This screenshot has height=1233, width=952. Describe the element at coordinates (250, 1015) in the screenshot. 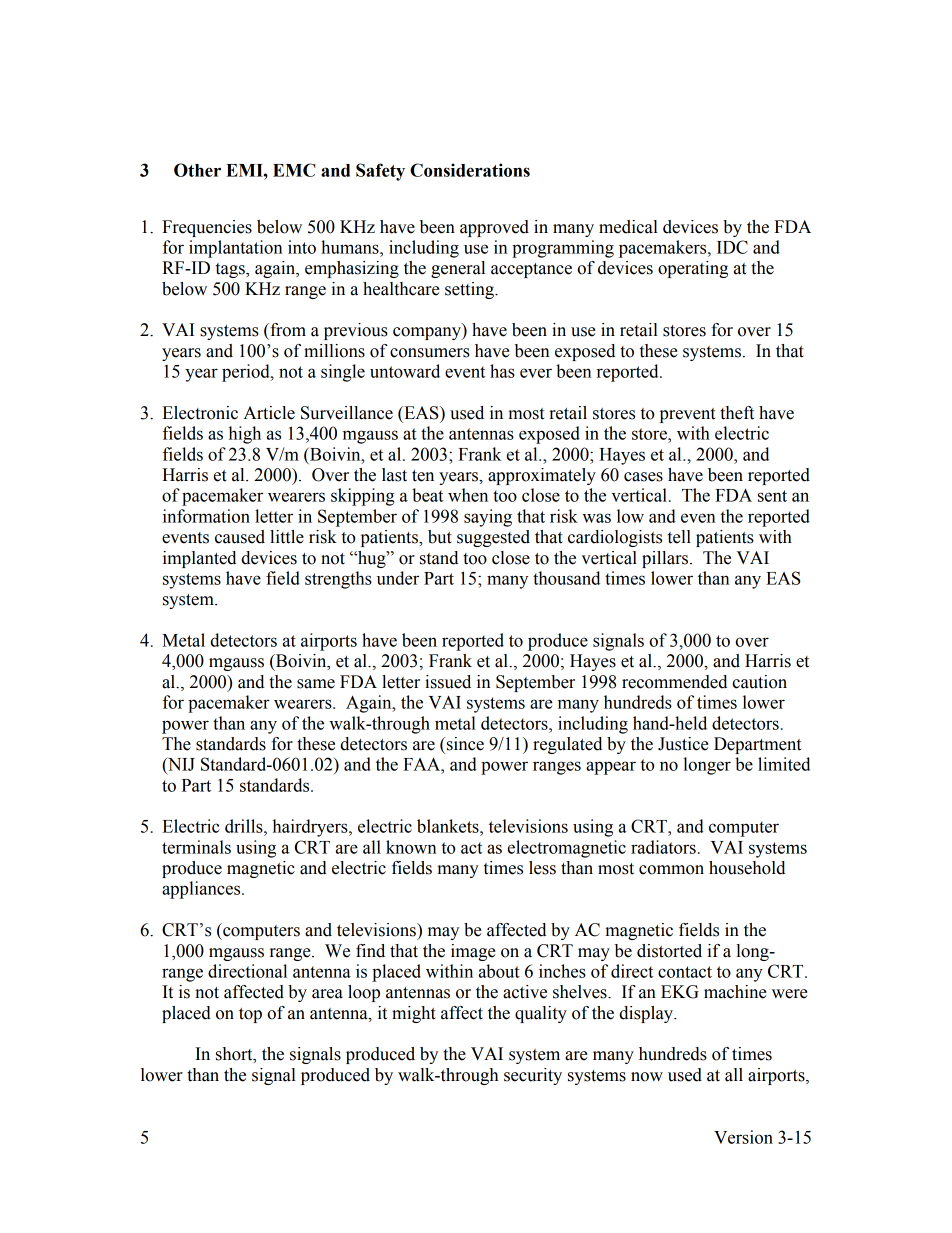

I see `top` at that location.
